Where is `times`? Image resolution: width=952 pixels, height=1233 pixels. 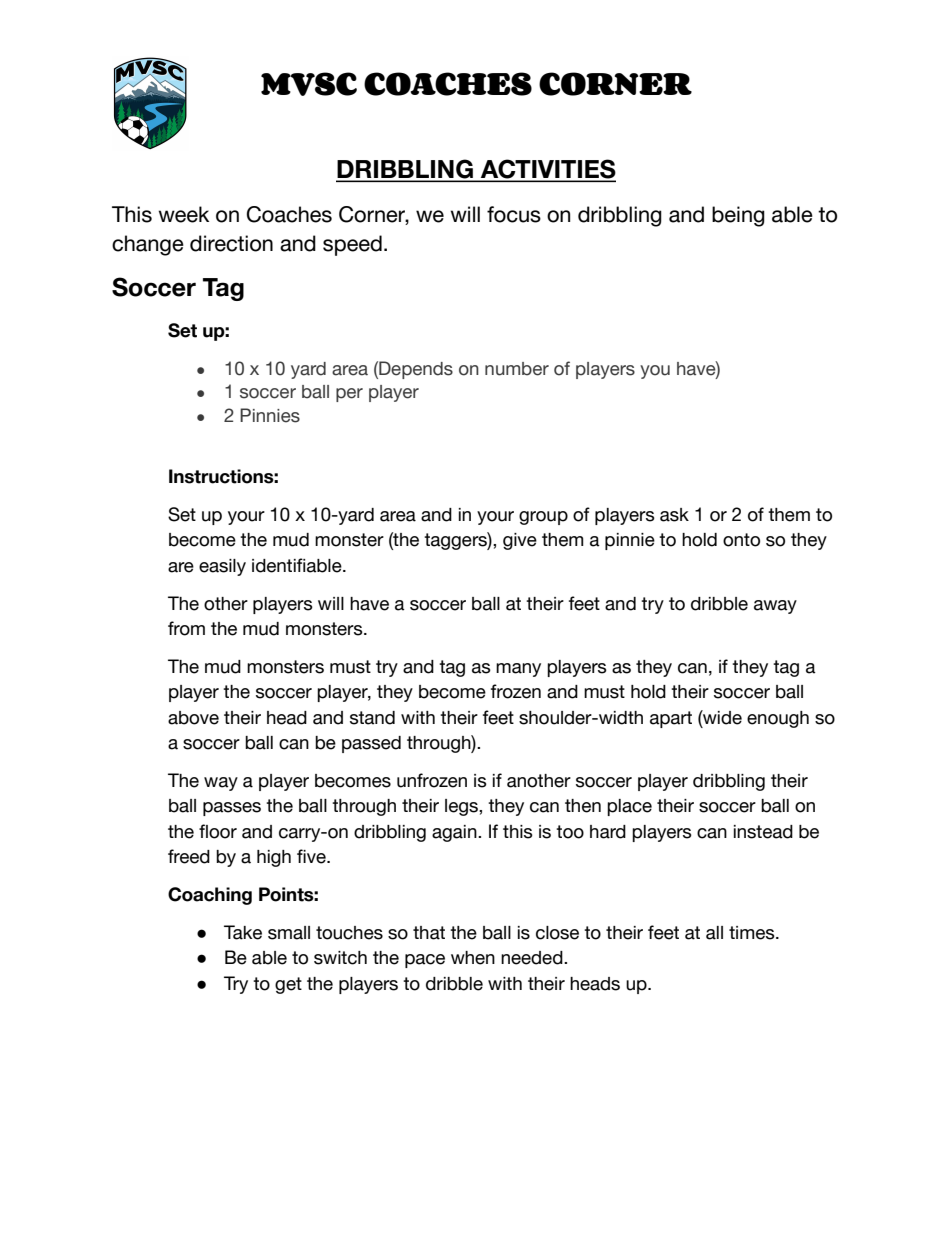
times is located at coordinates (753, 933).
